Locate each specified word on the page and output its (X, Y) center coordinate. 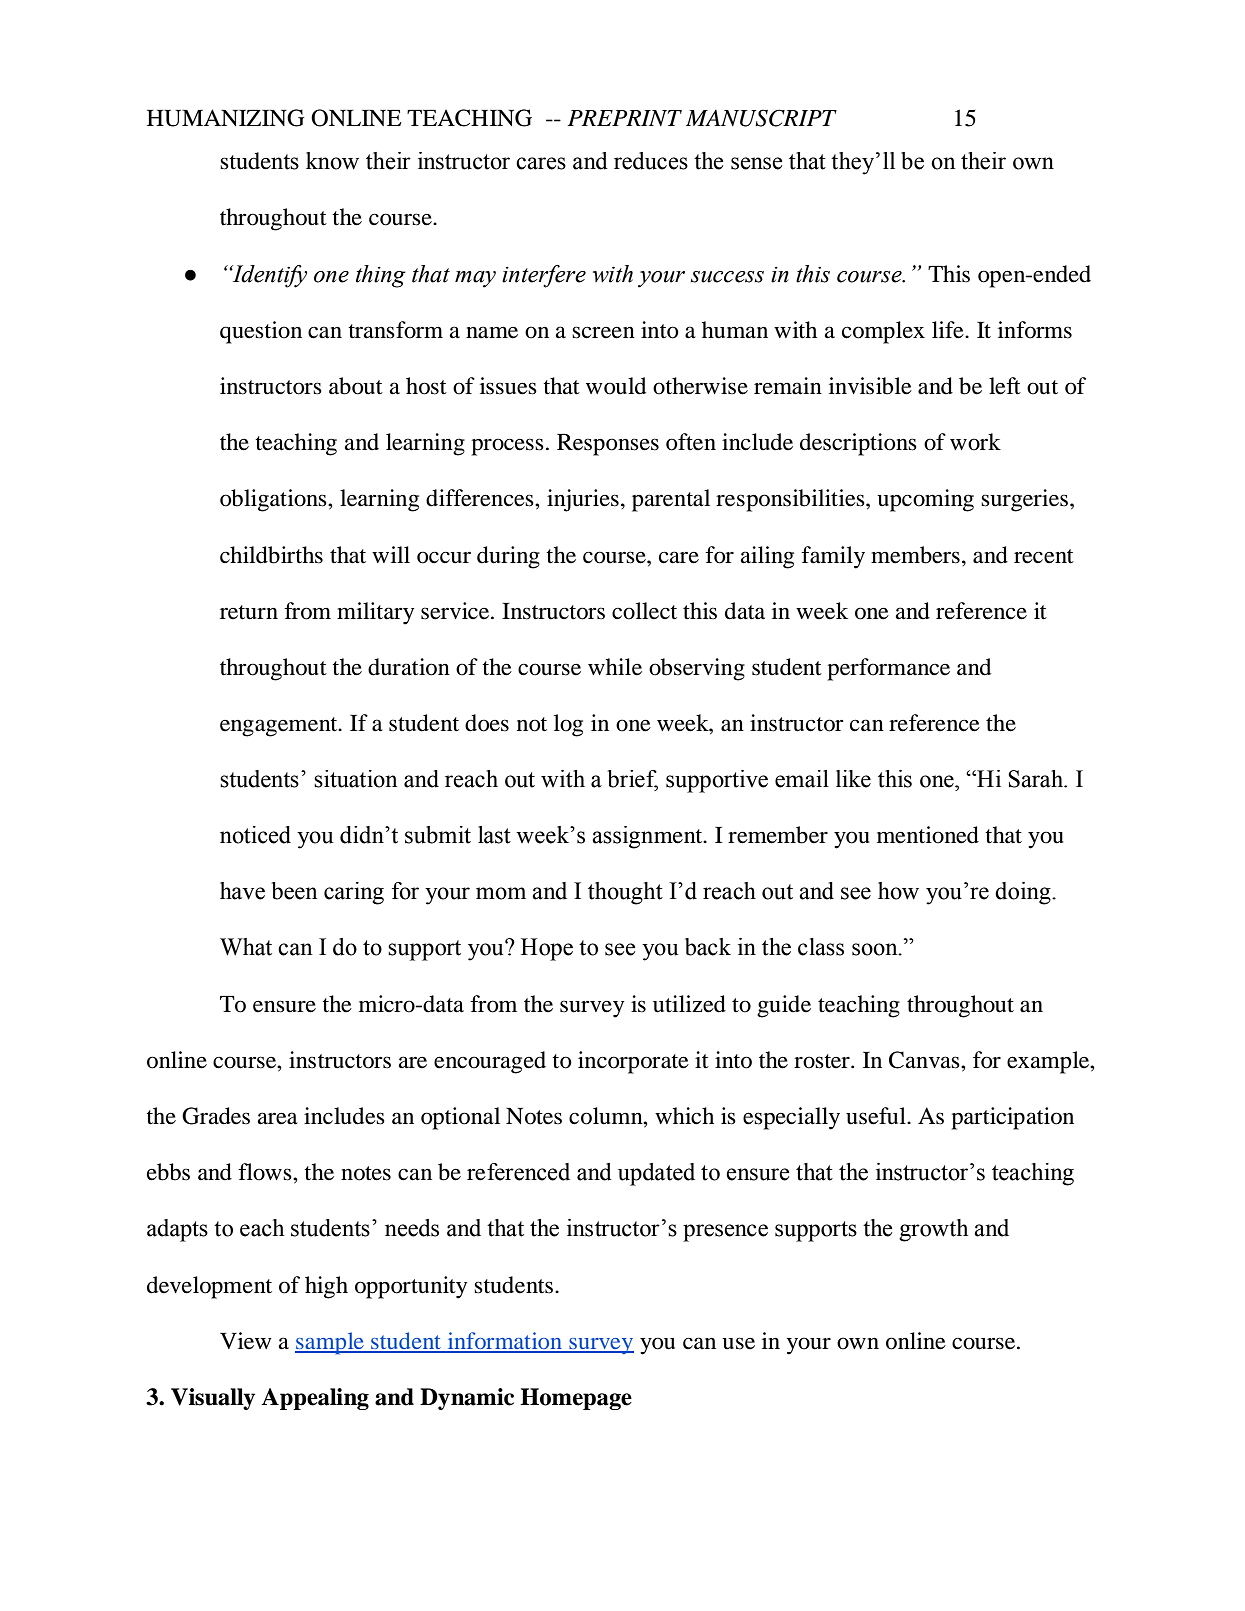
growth (933, 1230)
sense (757, 163)
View (246, 1341)
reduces (651, 161)
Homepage (576, 1399)
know (332, 161)
